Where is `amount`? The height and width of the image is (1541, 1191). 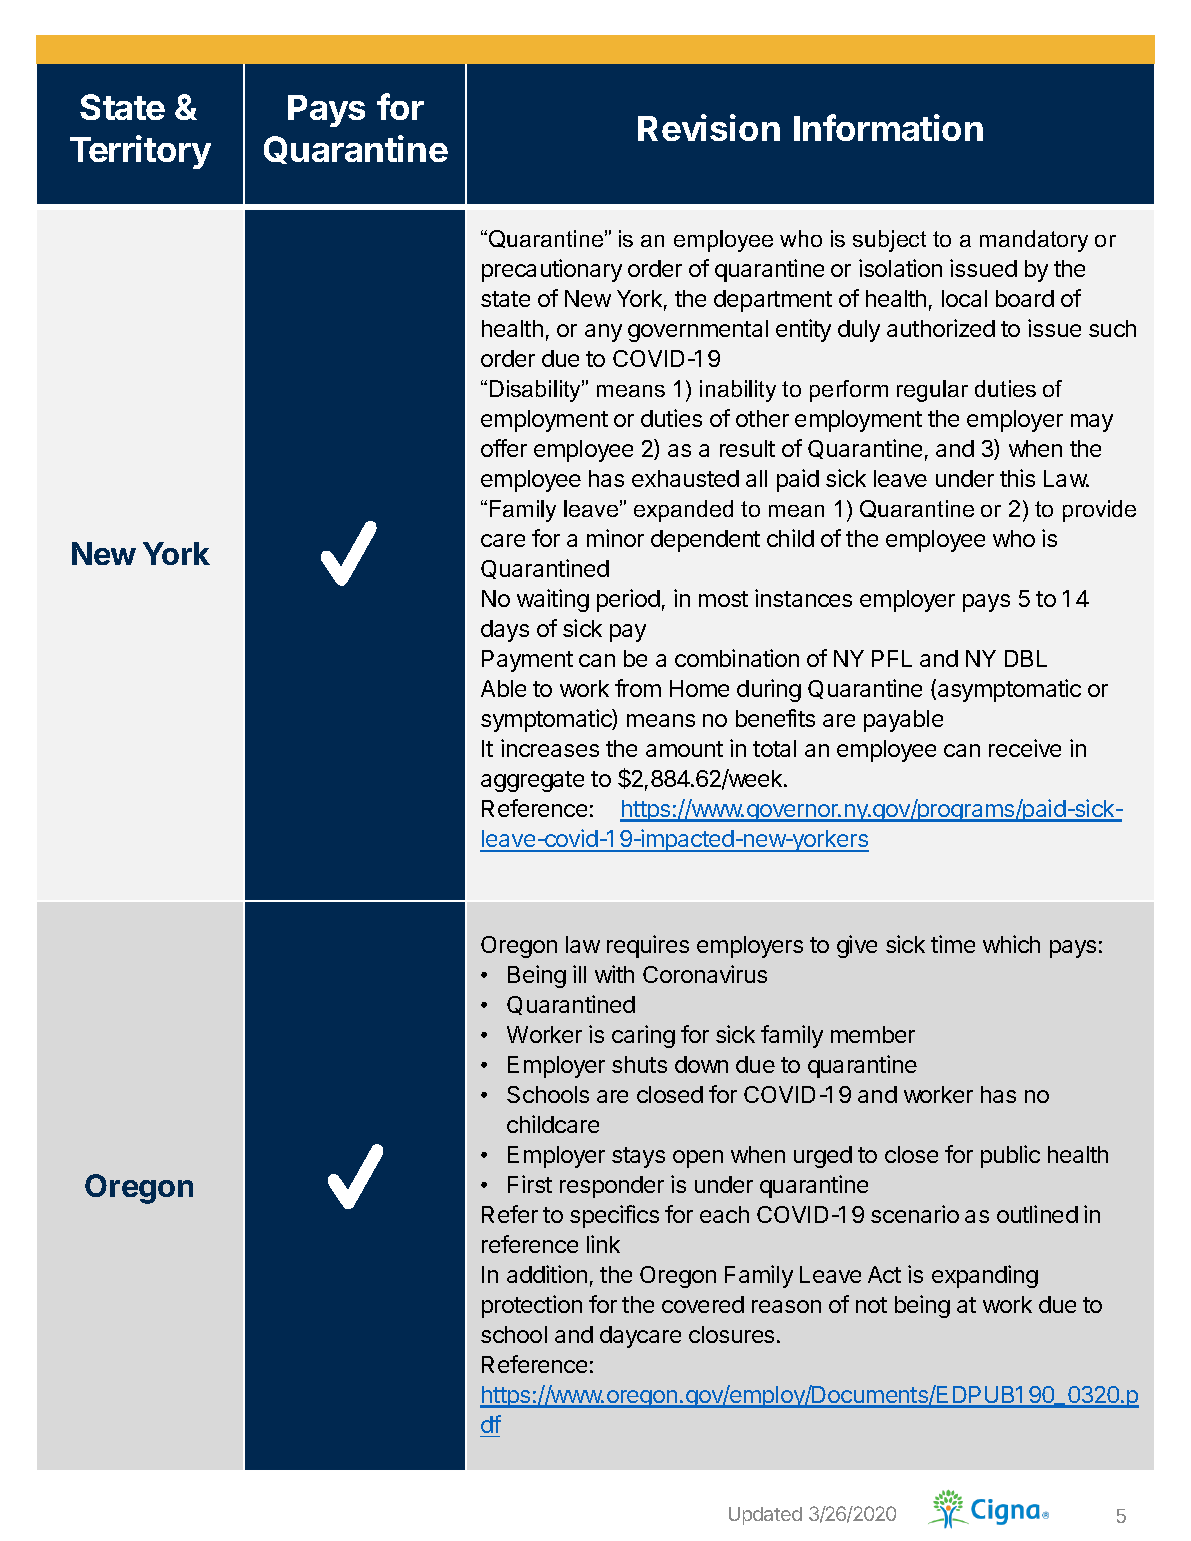 amount is located at coordinates (684, 749).
